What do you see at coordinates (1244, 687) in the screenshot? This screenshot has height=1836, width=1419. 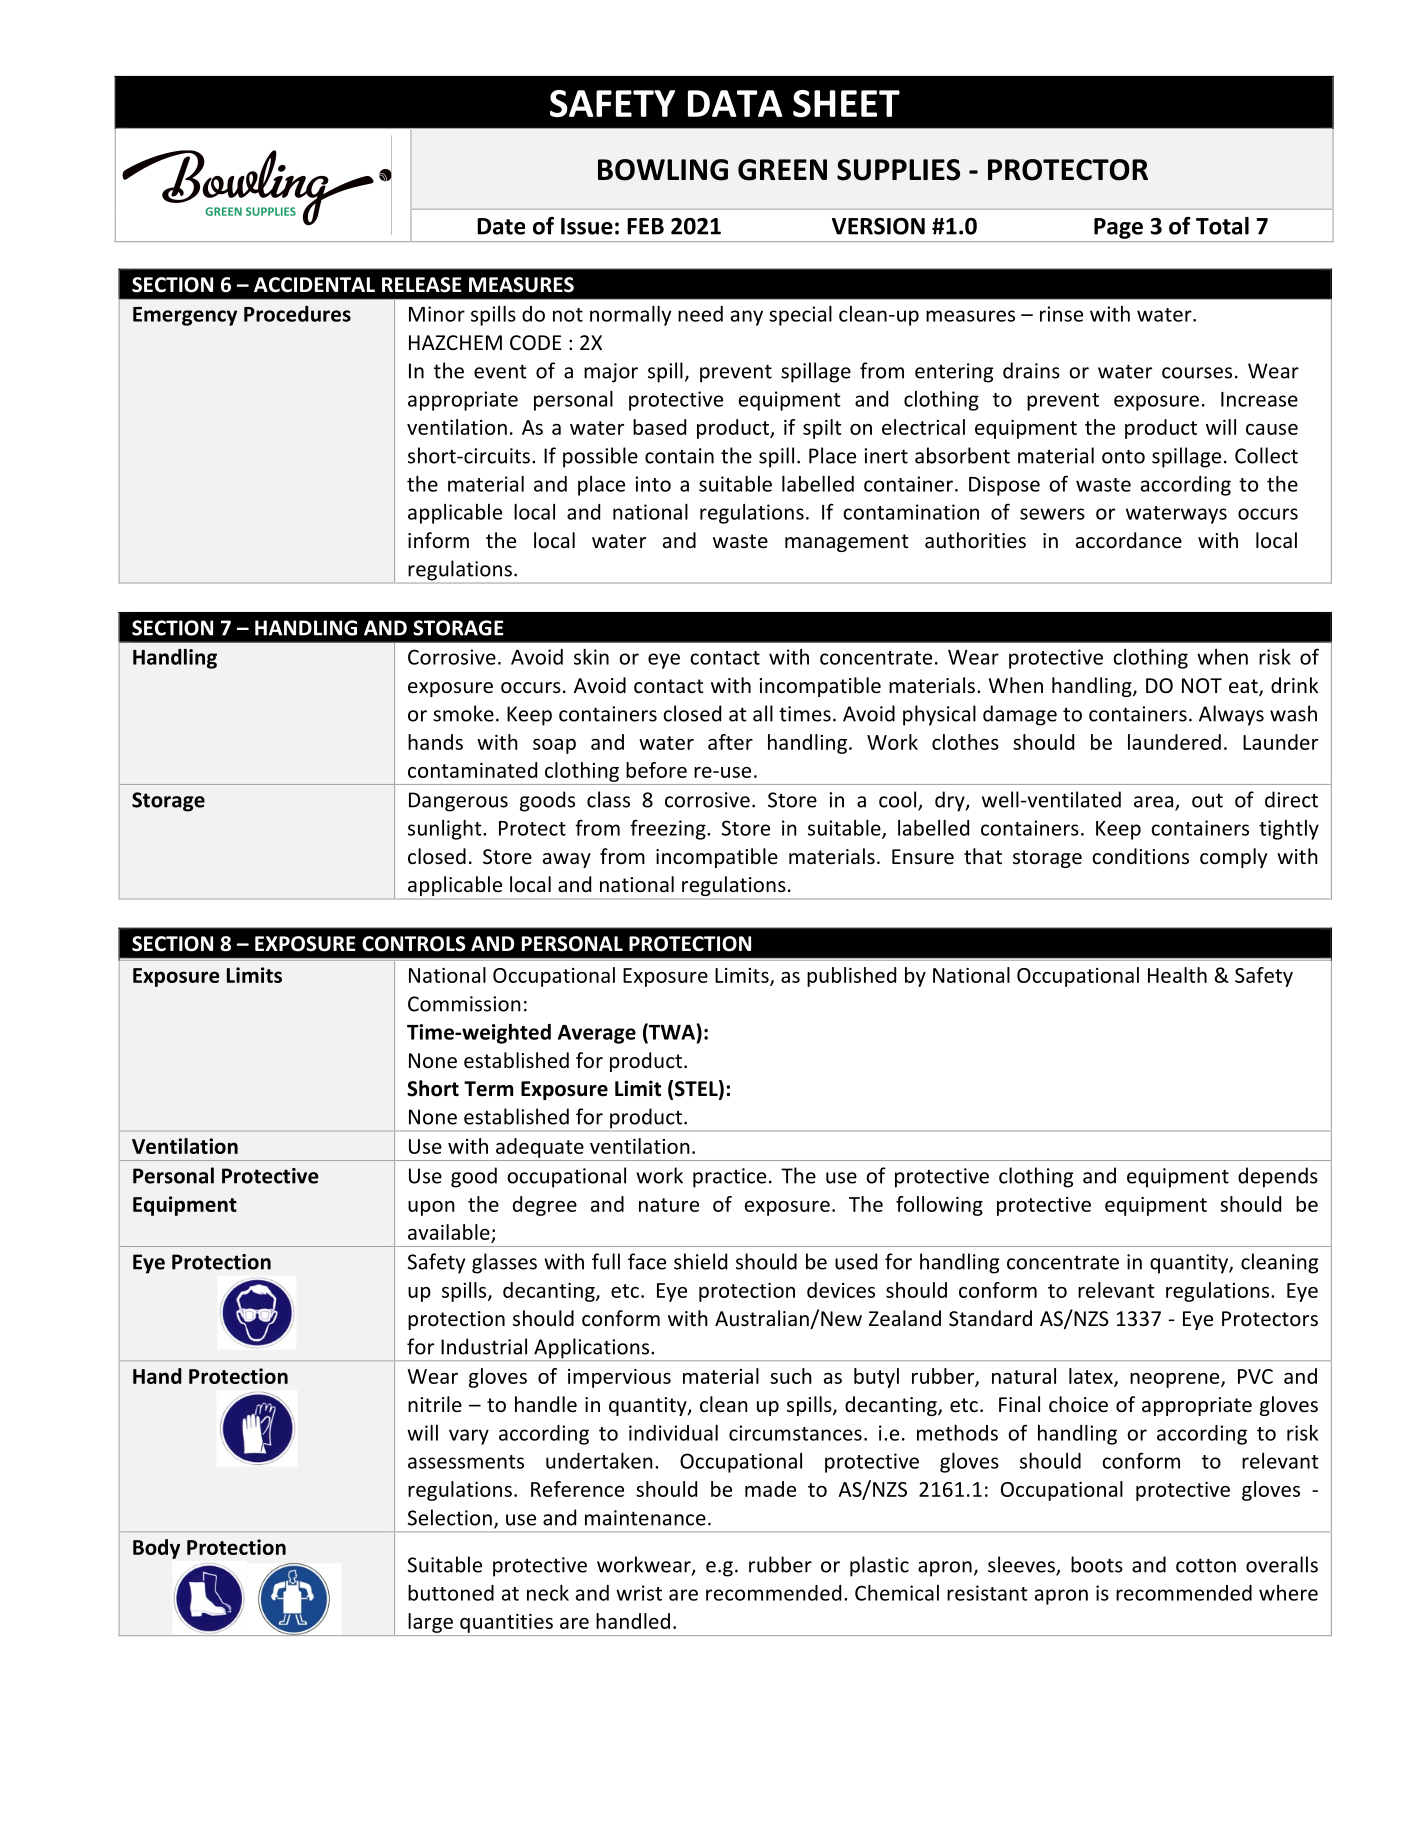 I see `eat` at bounding box center [1244, 687].
